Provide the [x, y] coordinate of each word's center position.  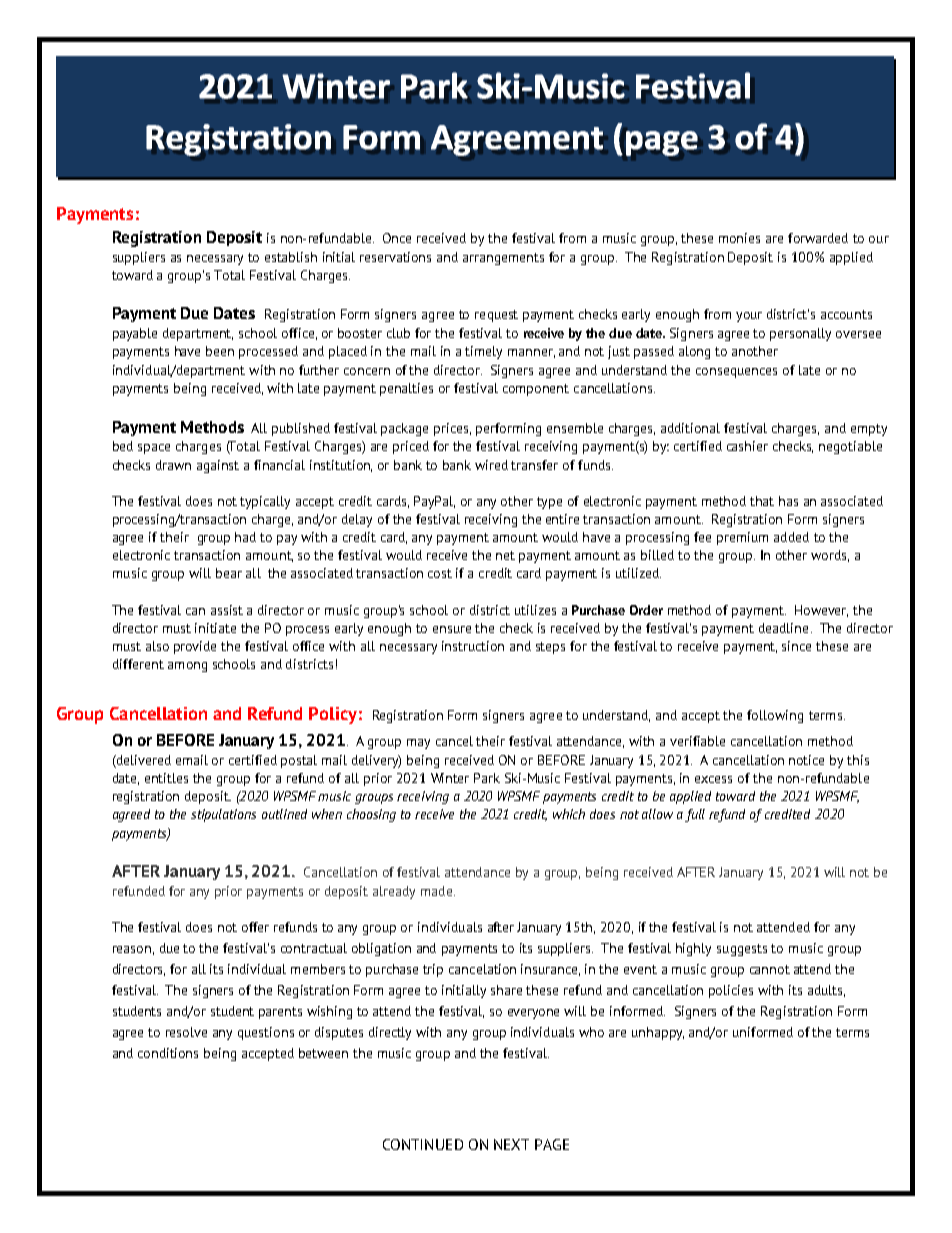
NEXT [511, 1144]
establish [291, 257]
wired [491, 465]
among [187, 667]
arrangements [503, 259]
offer [255, 927]
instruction [473, 646]
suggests [742, 950]
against [218, 466]
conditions [168, 1053]
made [438, 891]
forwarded [818, 238]
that [762, 501]
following [775, 716]
